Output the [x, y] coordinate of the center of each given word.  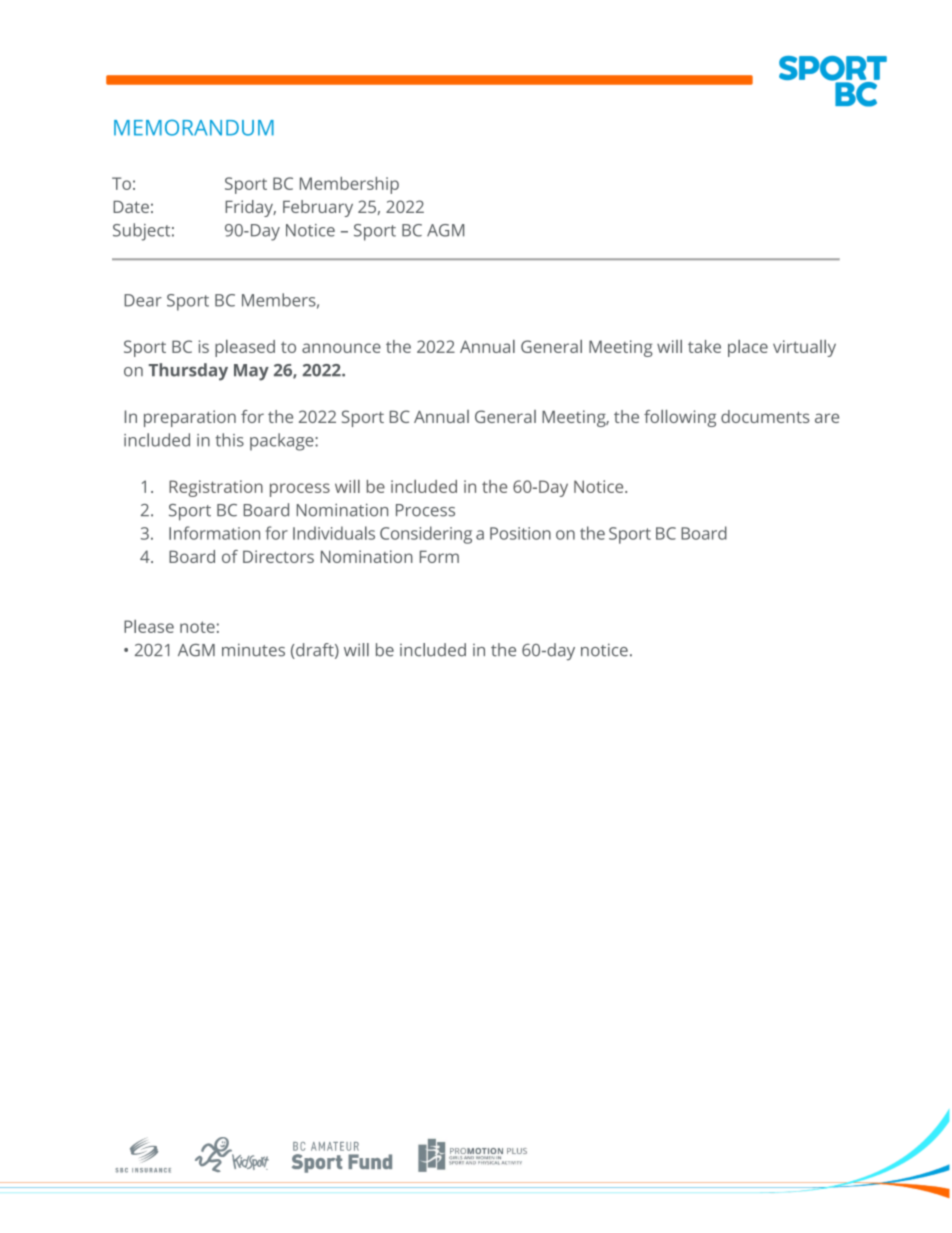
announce [341, 348]
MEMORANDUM [194, 127]
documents [765, 416]
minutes [253, 650]
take [704, 346]
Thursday [188, 372]
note [197, 627]
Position [520, 533]
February [318, 208]
